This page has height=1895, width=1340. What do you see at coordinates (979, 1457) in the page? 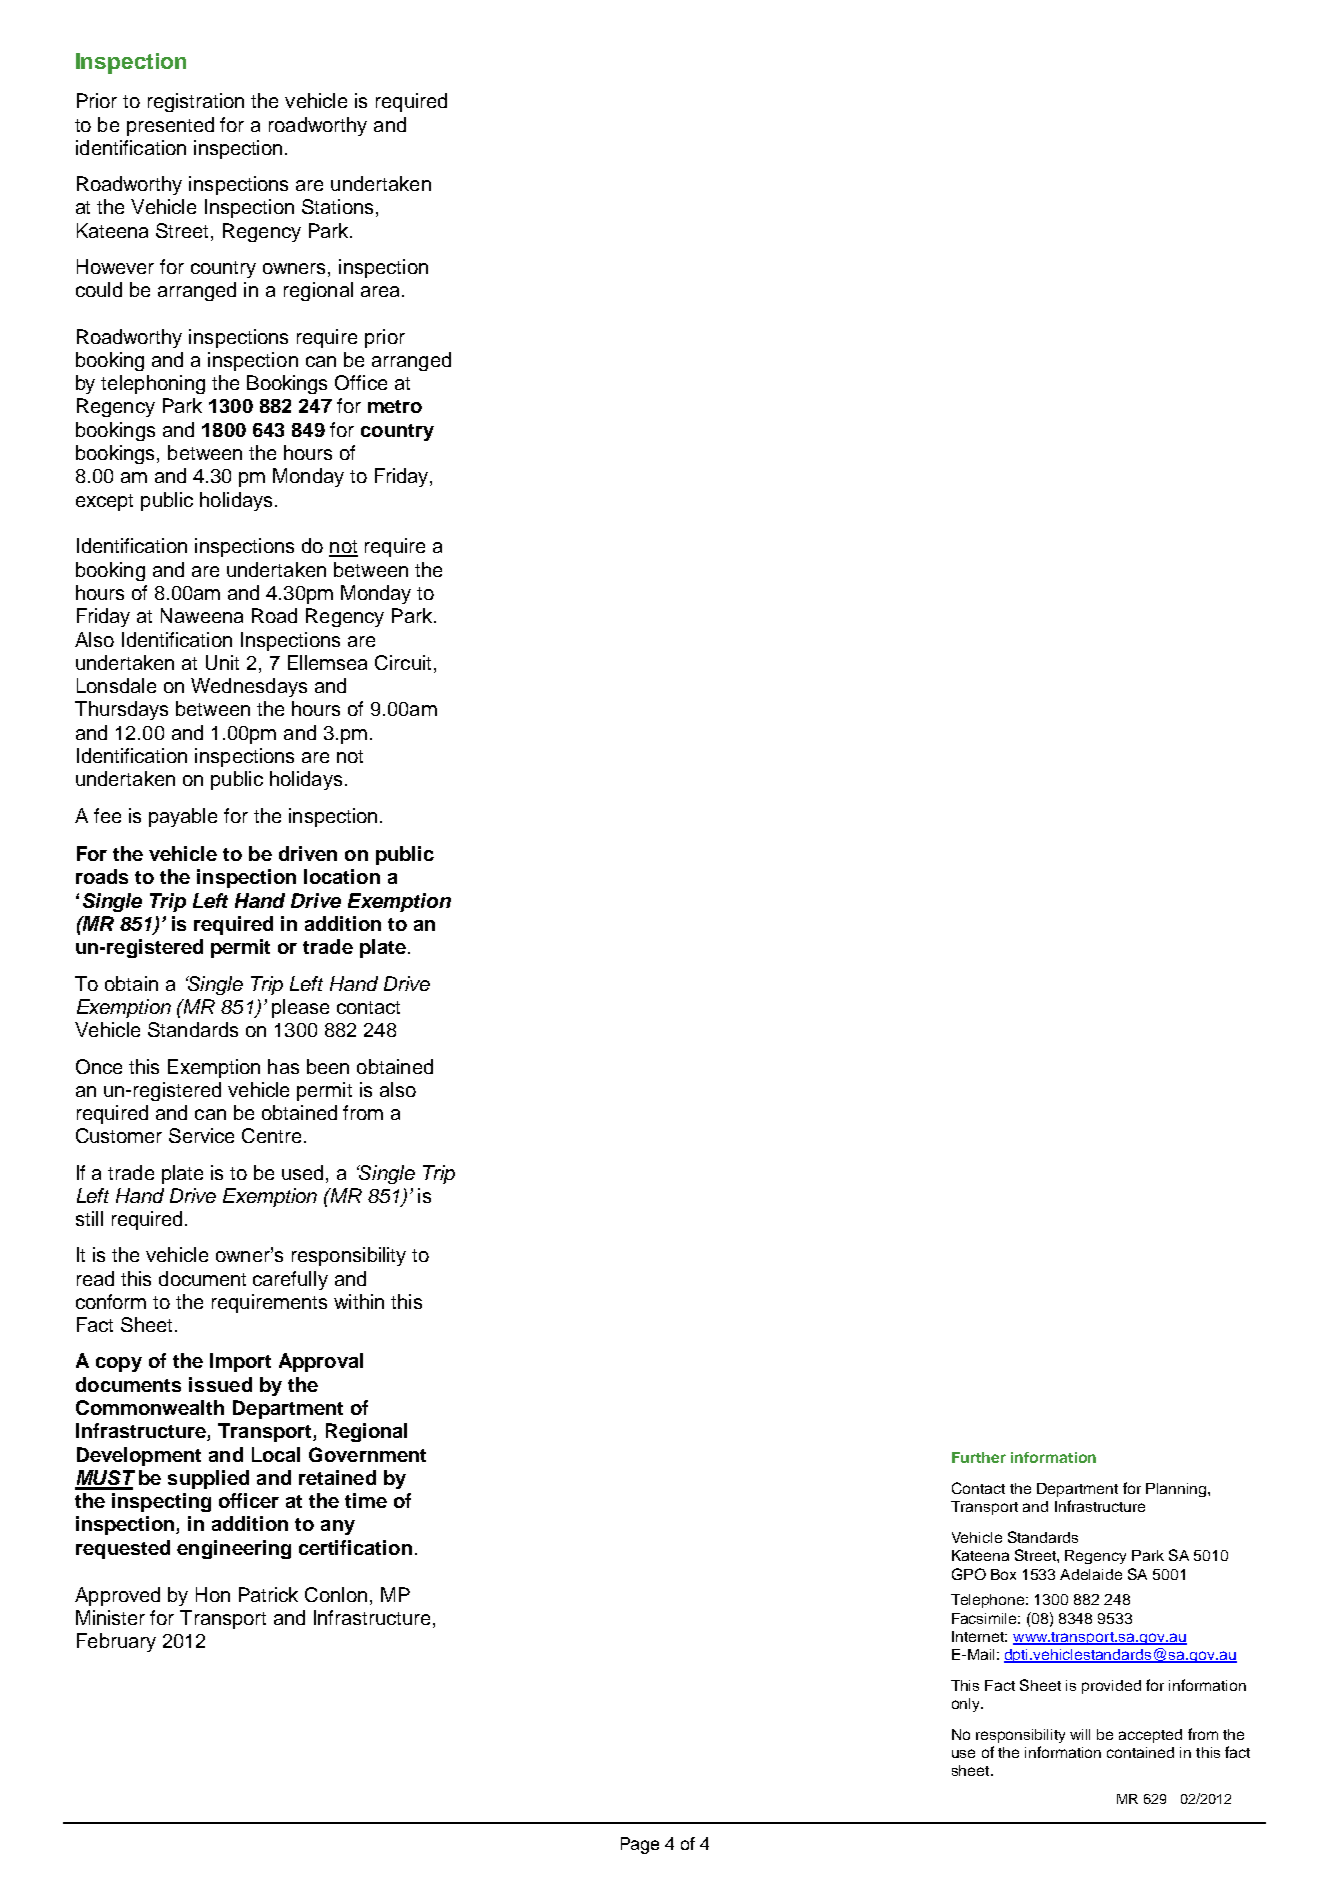
I see `Further` at bounding box center [979, 1457].
